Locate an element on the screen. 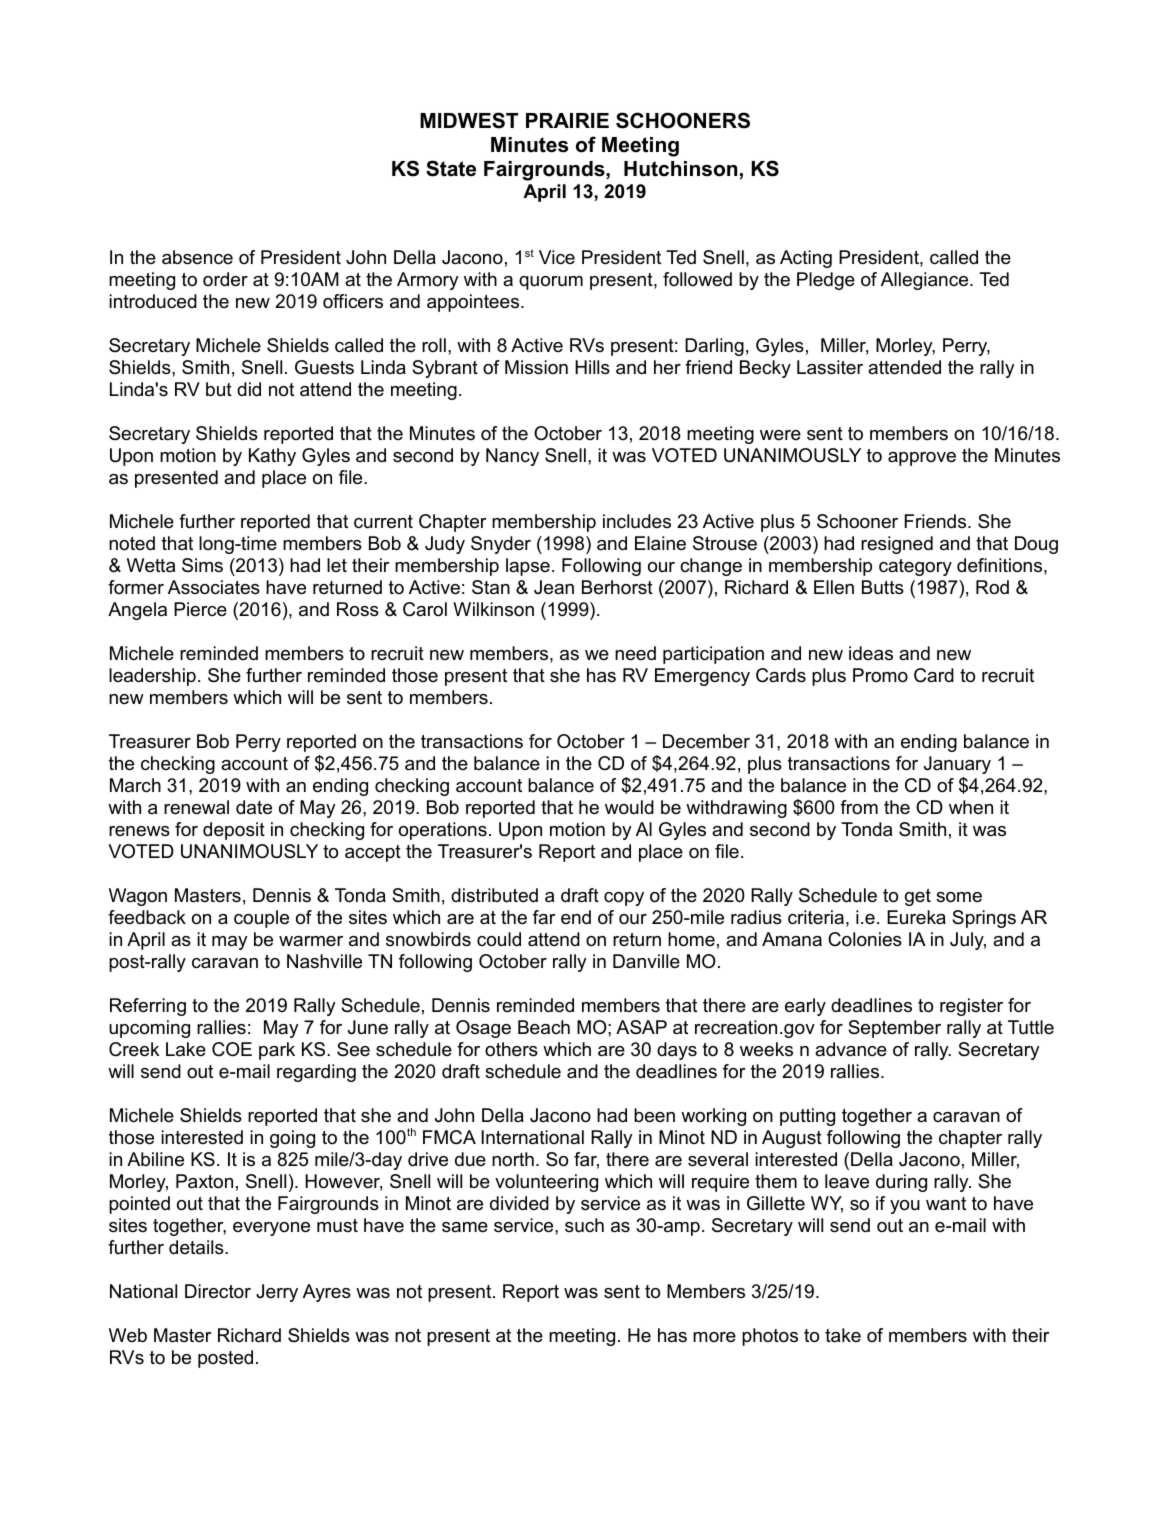 Image resolution: width=1170 pixels, height=1514 pixels. absence is located at coordinates (197, 257).
